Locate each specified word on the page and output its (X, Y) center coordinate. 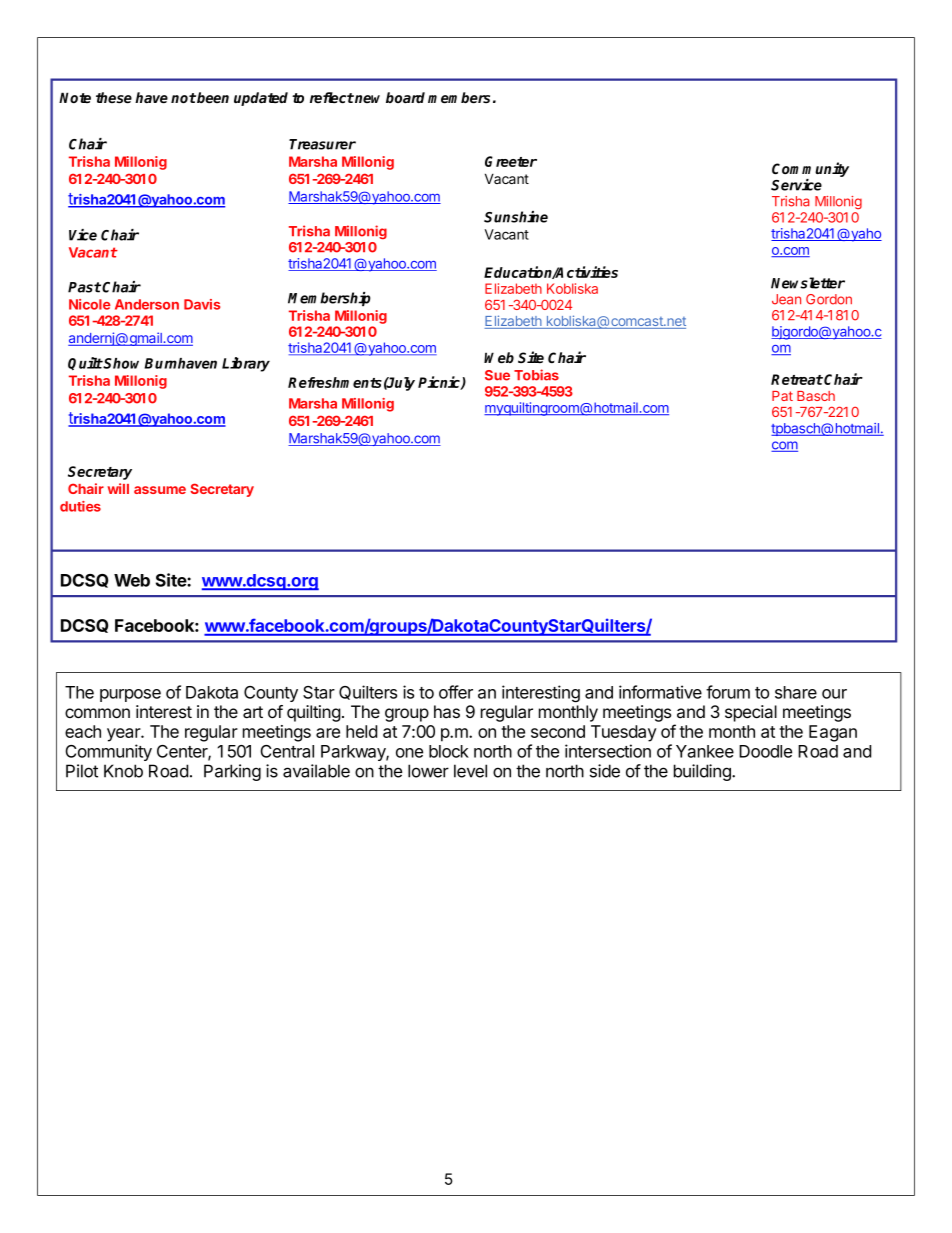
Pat (782, 396)
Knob (123, 771)
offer (456, 692)
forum (728, 692)
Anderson (147, 304)
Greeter (511, 161)
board (405, 97)
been (213, 97)
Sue (497, 375)
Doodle (765, 751)
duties (80, 506)
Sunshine (516, 217)
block (449, 751)
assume (160, 490)
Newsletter (808, 283)
